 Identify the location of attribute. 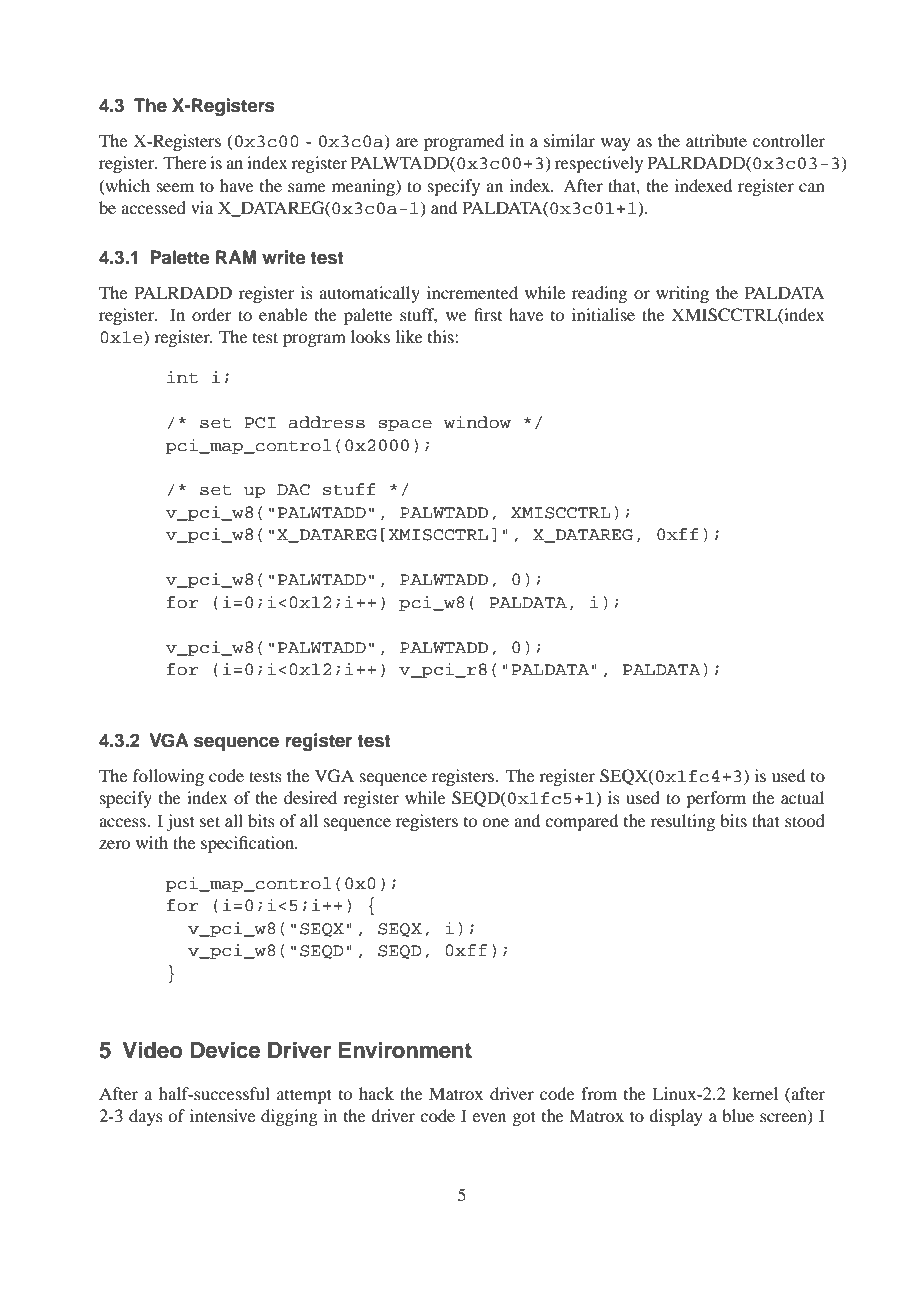
(716, 140).
